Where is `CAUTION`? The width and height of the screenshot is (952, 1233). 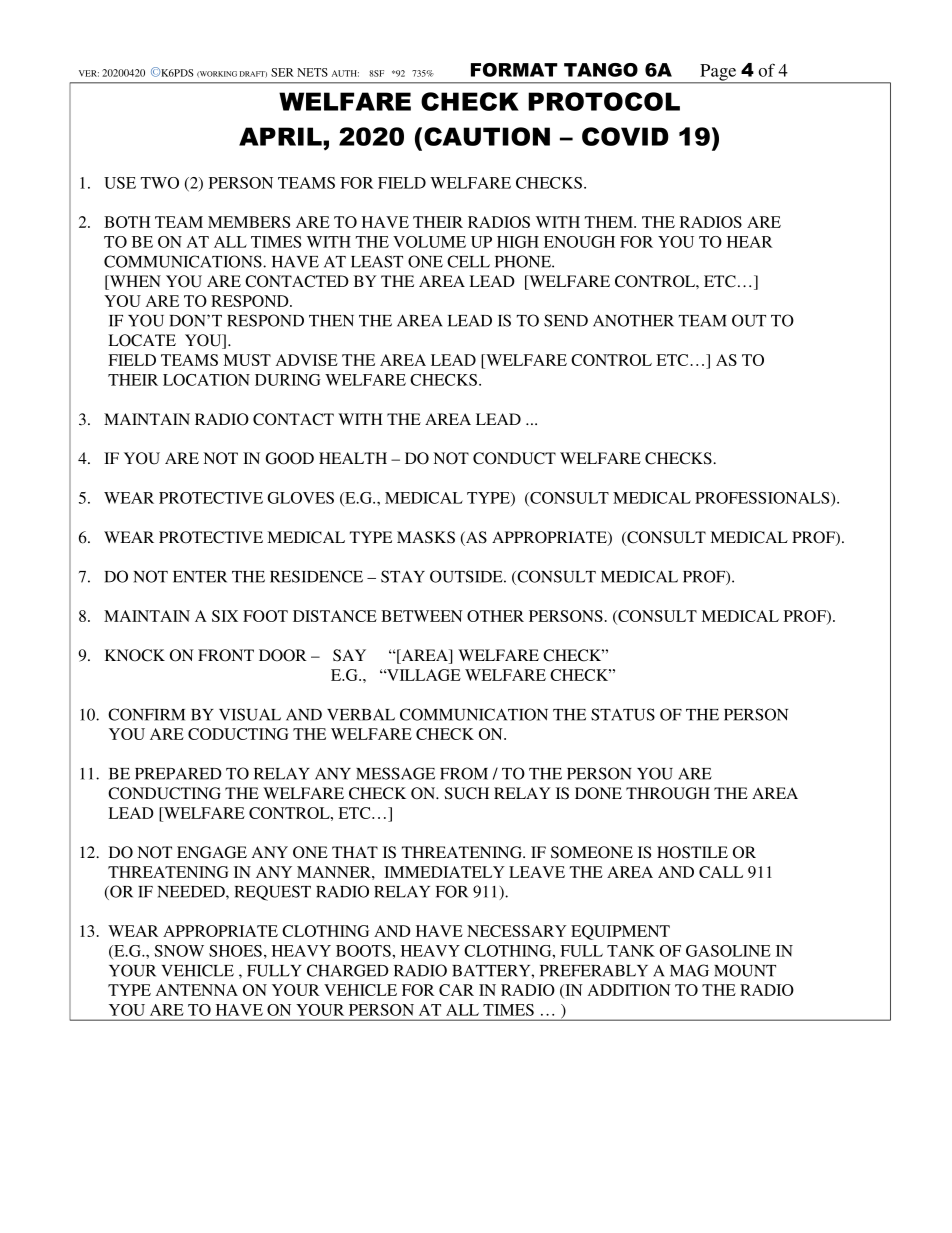 CAUTION is located at coordinates (487, 136).
